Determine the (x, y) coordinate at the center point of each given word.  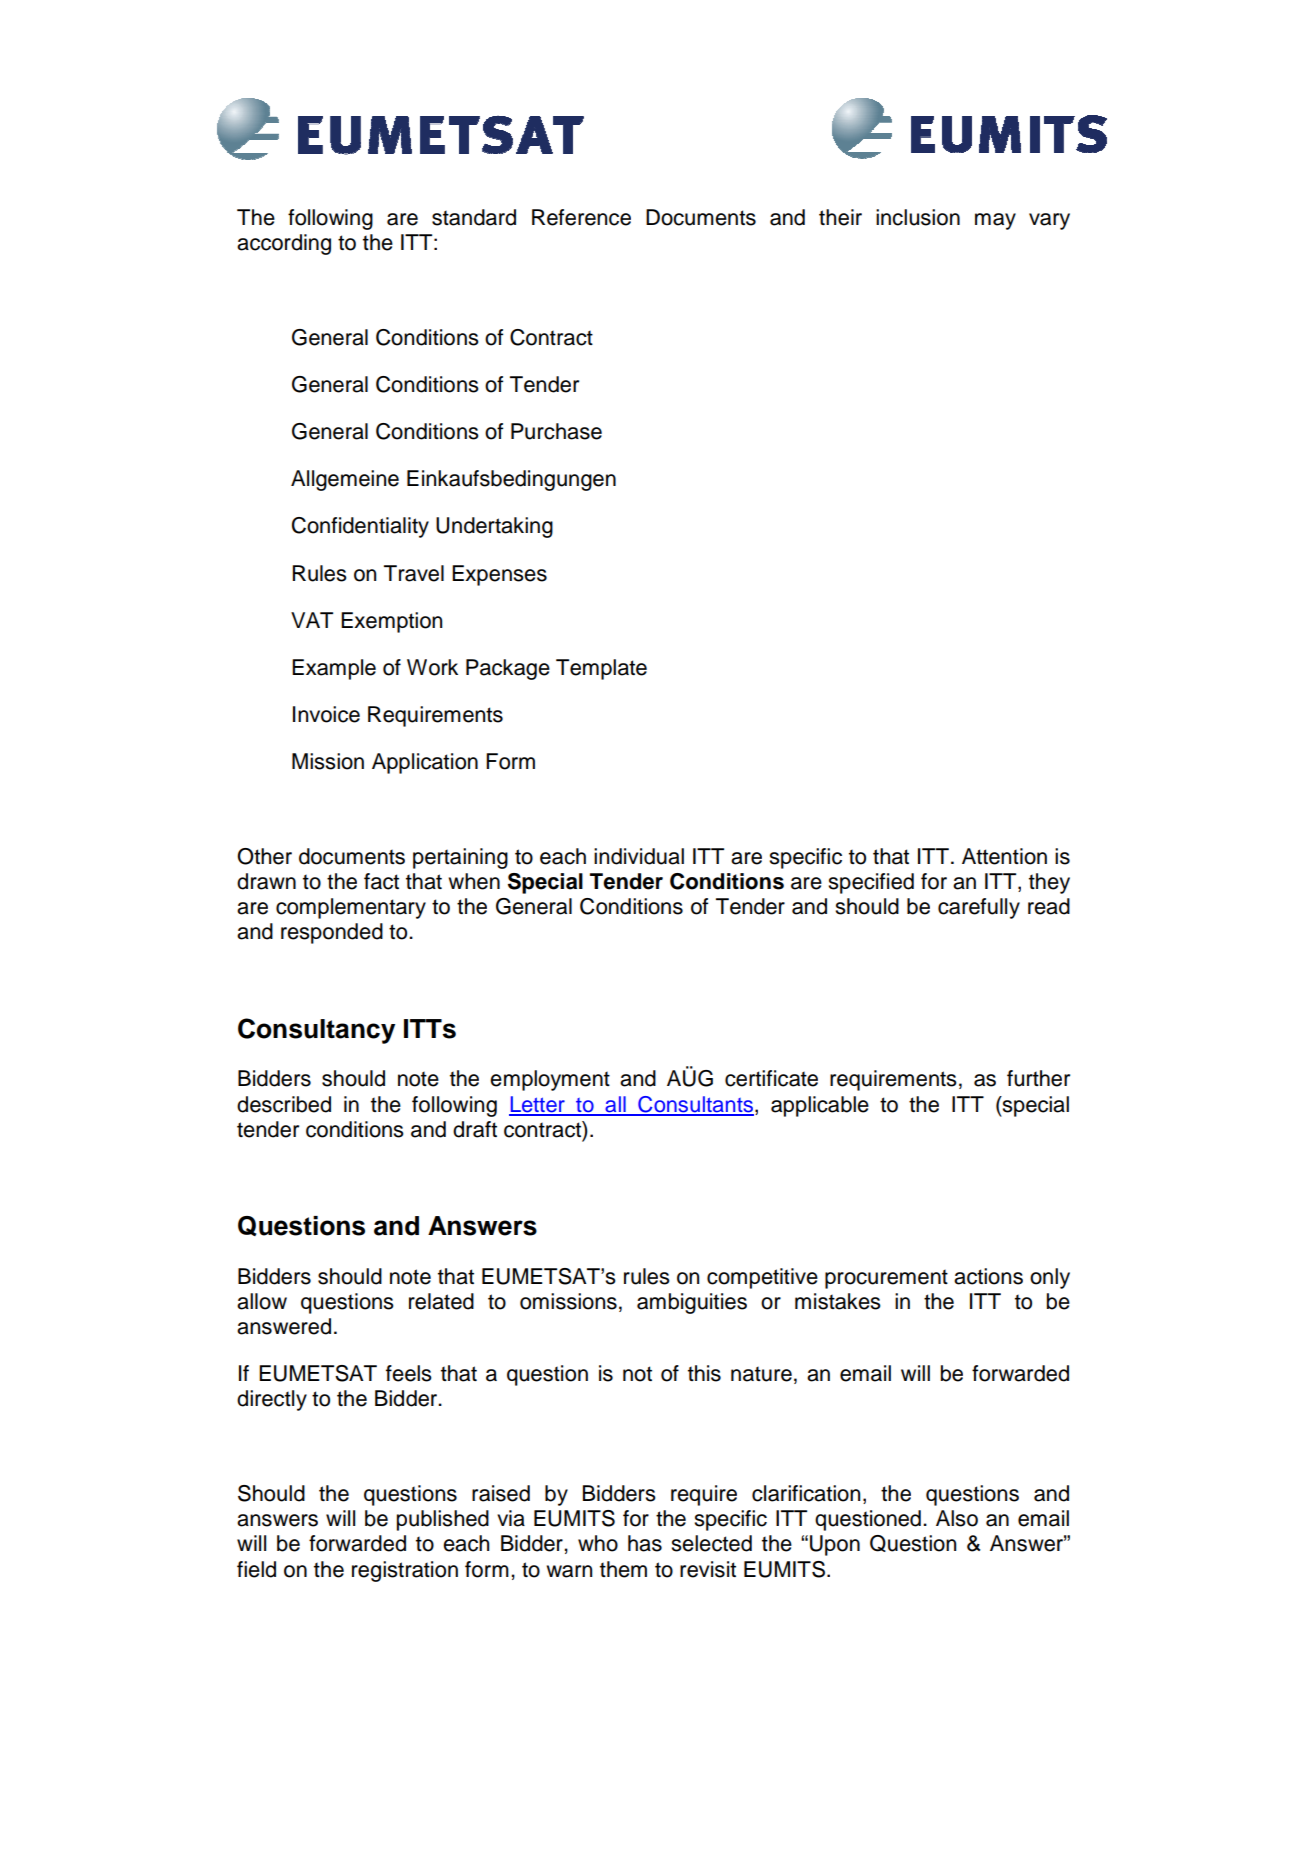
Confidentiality (360, 527)
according (284, 244)
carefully (979, 908)
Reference (581, 217)
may (995, 221)
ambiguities (692, 1303)
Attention (1004, 856)
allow (262, 1301)
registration (405, 1571)
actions (988, 1276)
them (623, 1569)
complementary (351, 908)
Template (601, 669)
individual (639, 856)
